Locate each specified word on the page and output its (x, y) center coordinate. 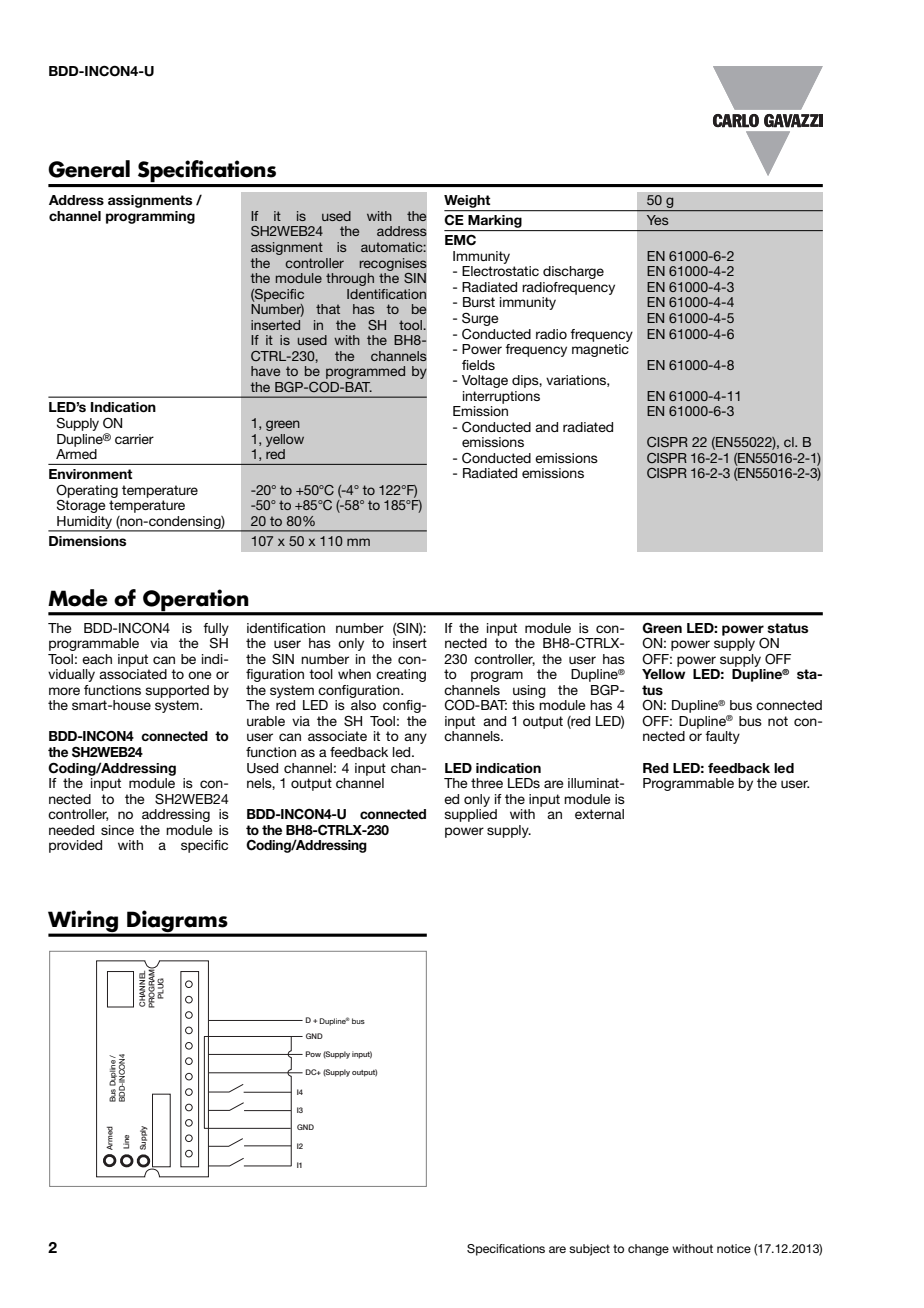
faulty (722, 737)
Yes (658, 220)
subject (589, 1250)
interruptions (501, 397)
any (415, 738)
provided (75, 846)
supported (177, 691)
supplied (470, 815)
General (89, 169)
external (599, 814)
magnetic (600, 350)
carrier (134, 439)
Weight (468, 203)
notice (734, 1248)
